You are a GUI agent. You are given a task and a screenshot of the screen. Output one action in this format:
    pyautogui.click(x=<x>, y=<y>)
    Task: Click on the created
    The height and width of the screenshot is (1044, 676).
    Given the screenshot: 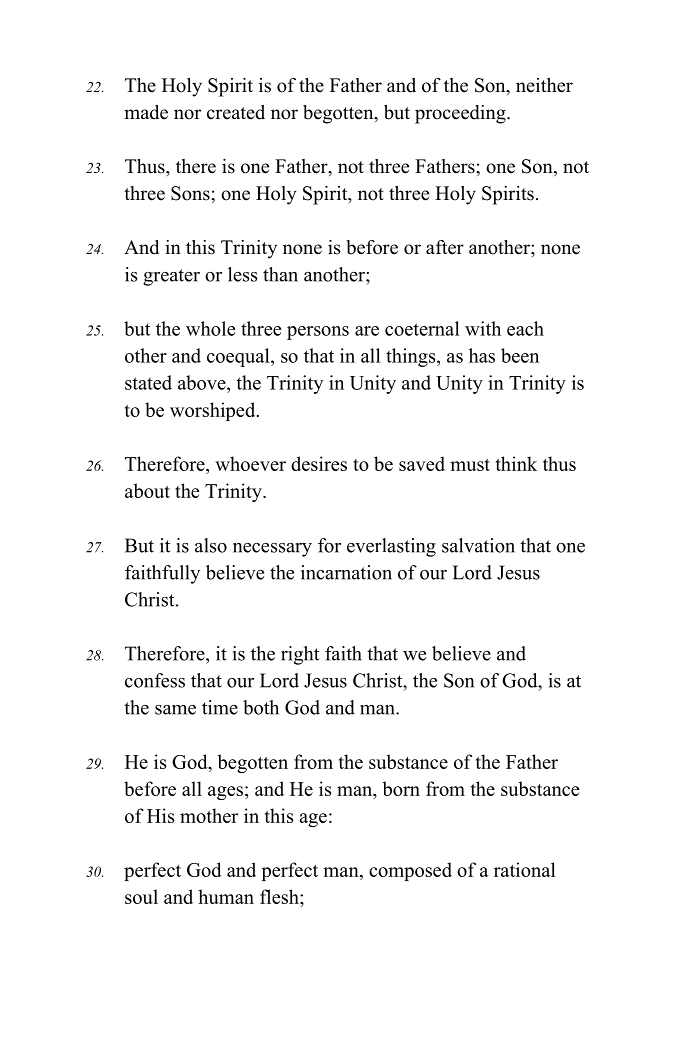 What is the action you would take?
    pyautogui.click(x=236, y=112)
